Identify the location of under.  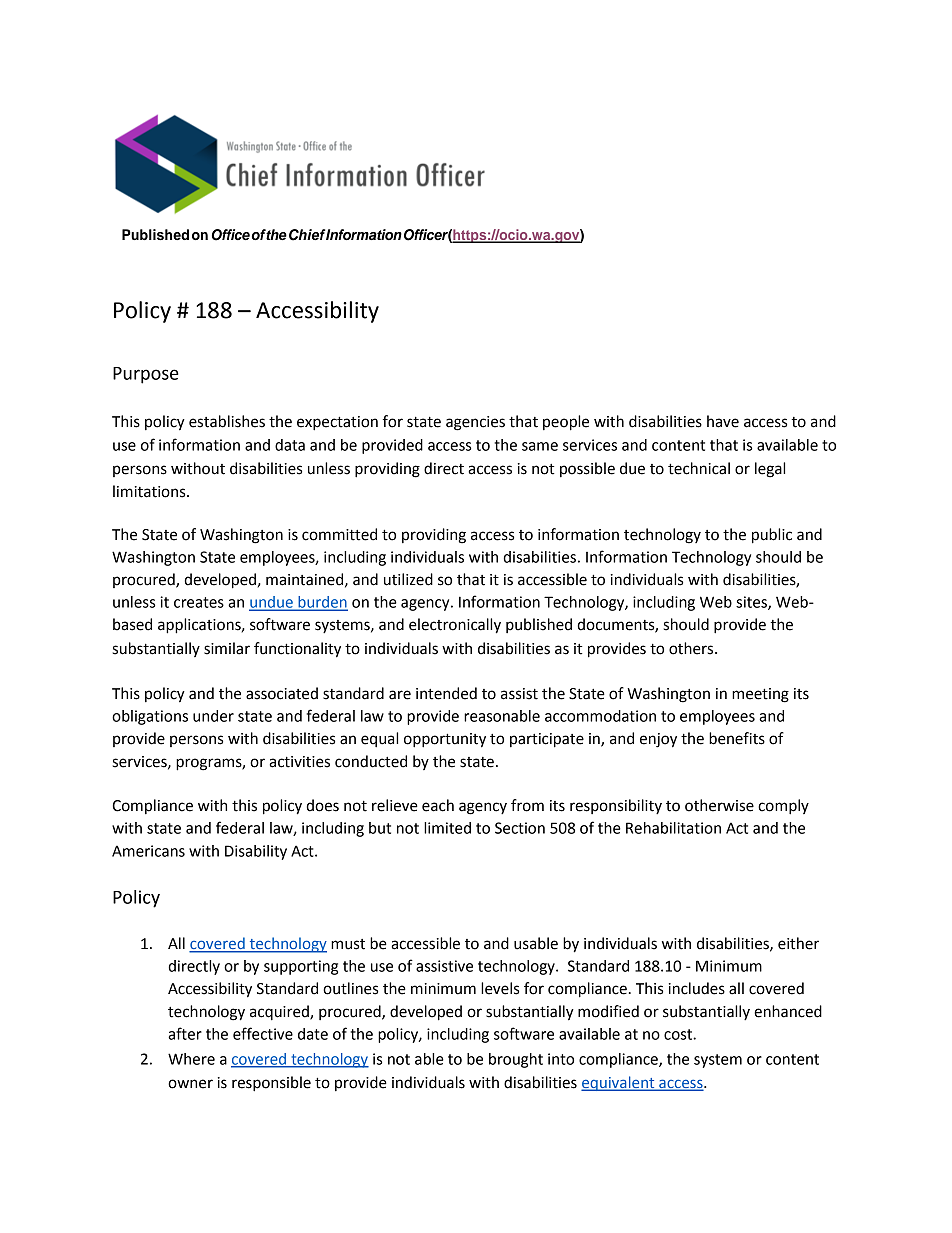
(213, 716).
